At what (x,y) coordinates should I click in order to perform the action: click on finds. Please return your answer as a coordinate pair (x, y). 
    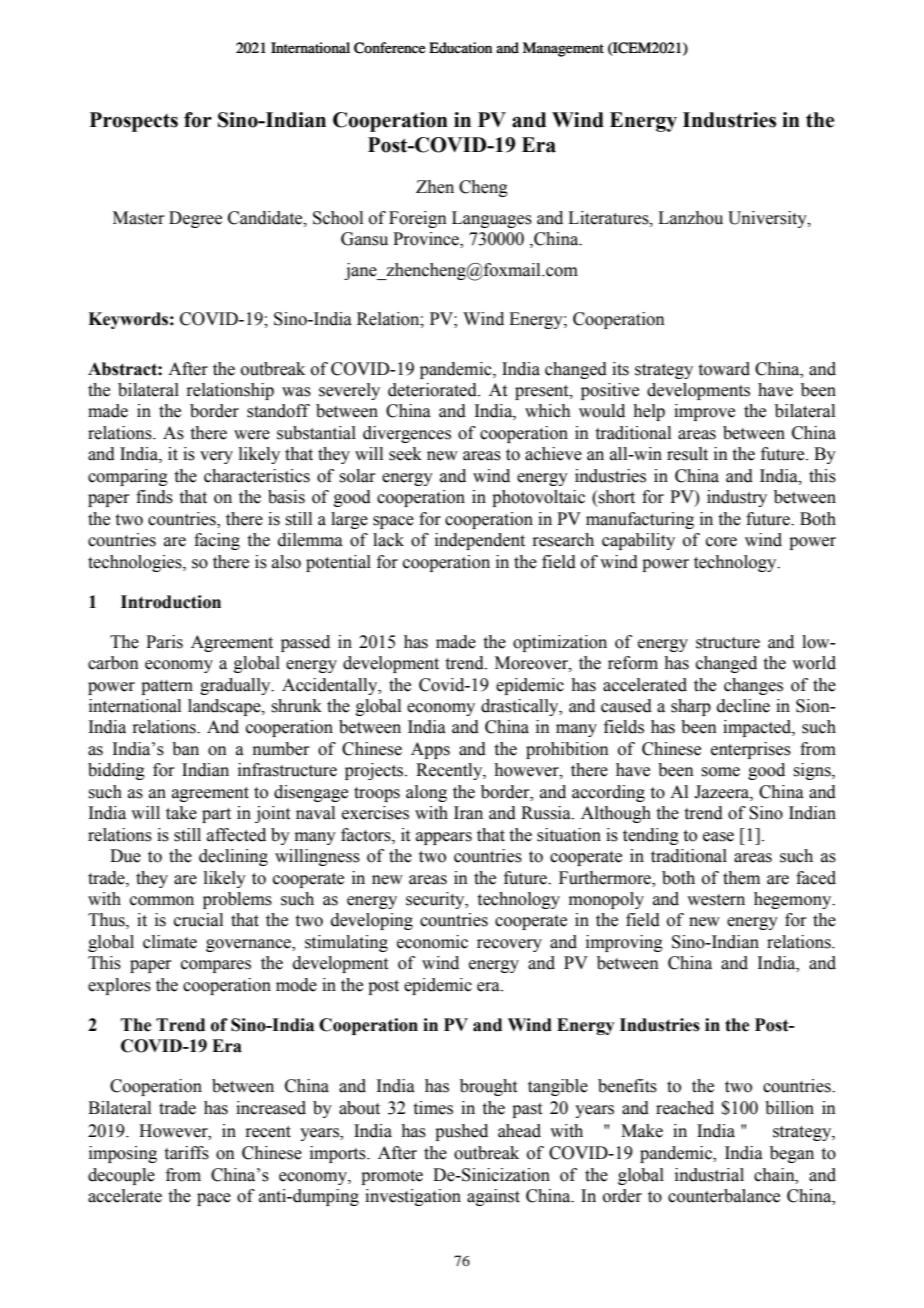
    Looking at the image, I should click on (154, 497).
